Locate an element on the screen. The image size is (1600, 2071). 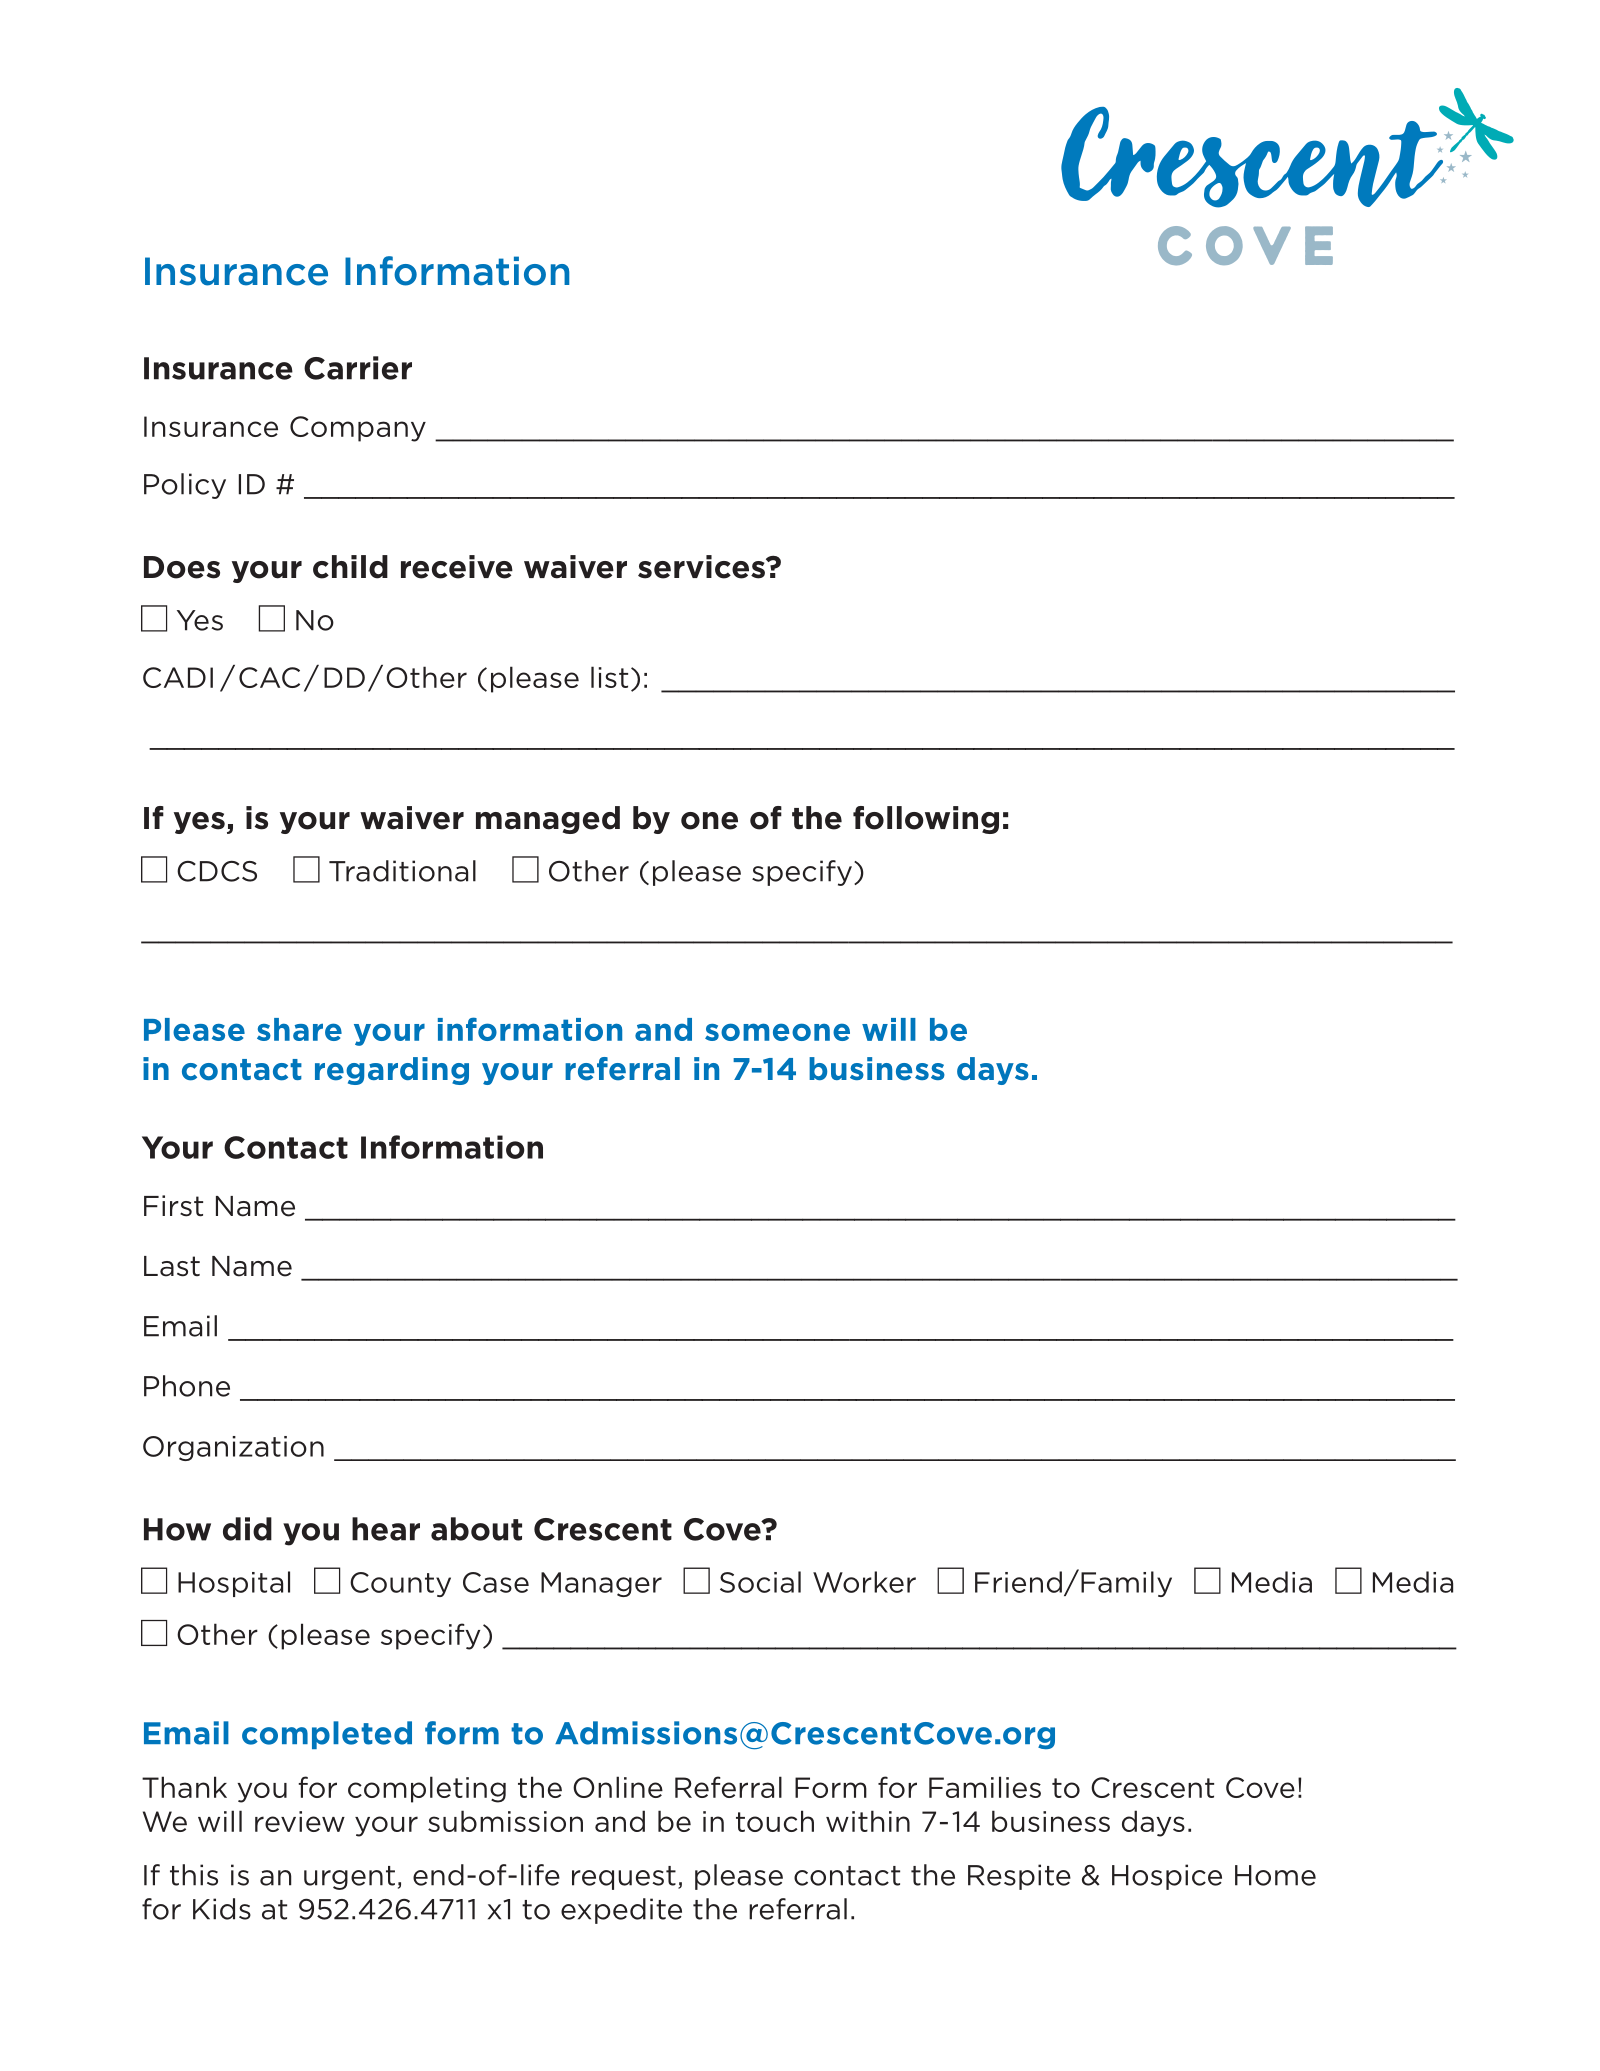
CAC is located at coordinates (269, 677).
